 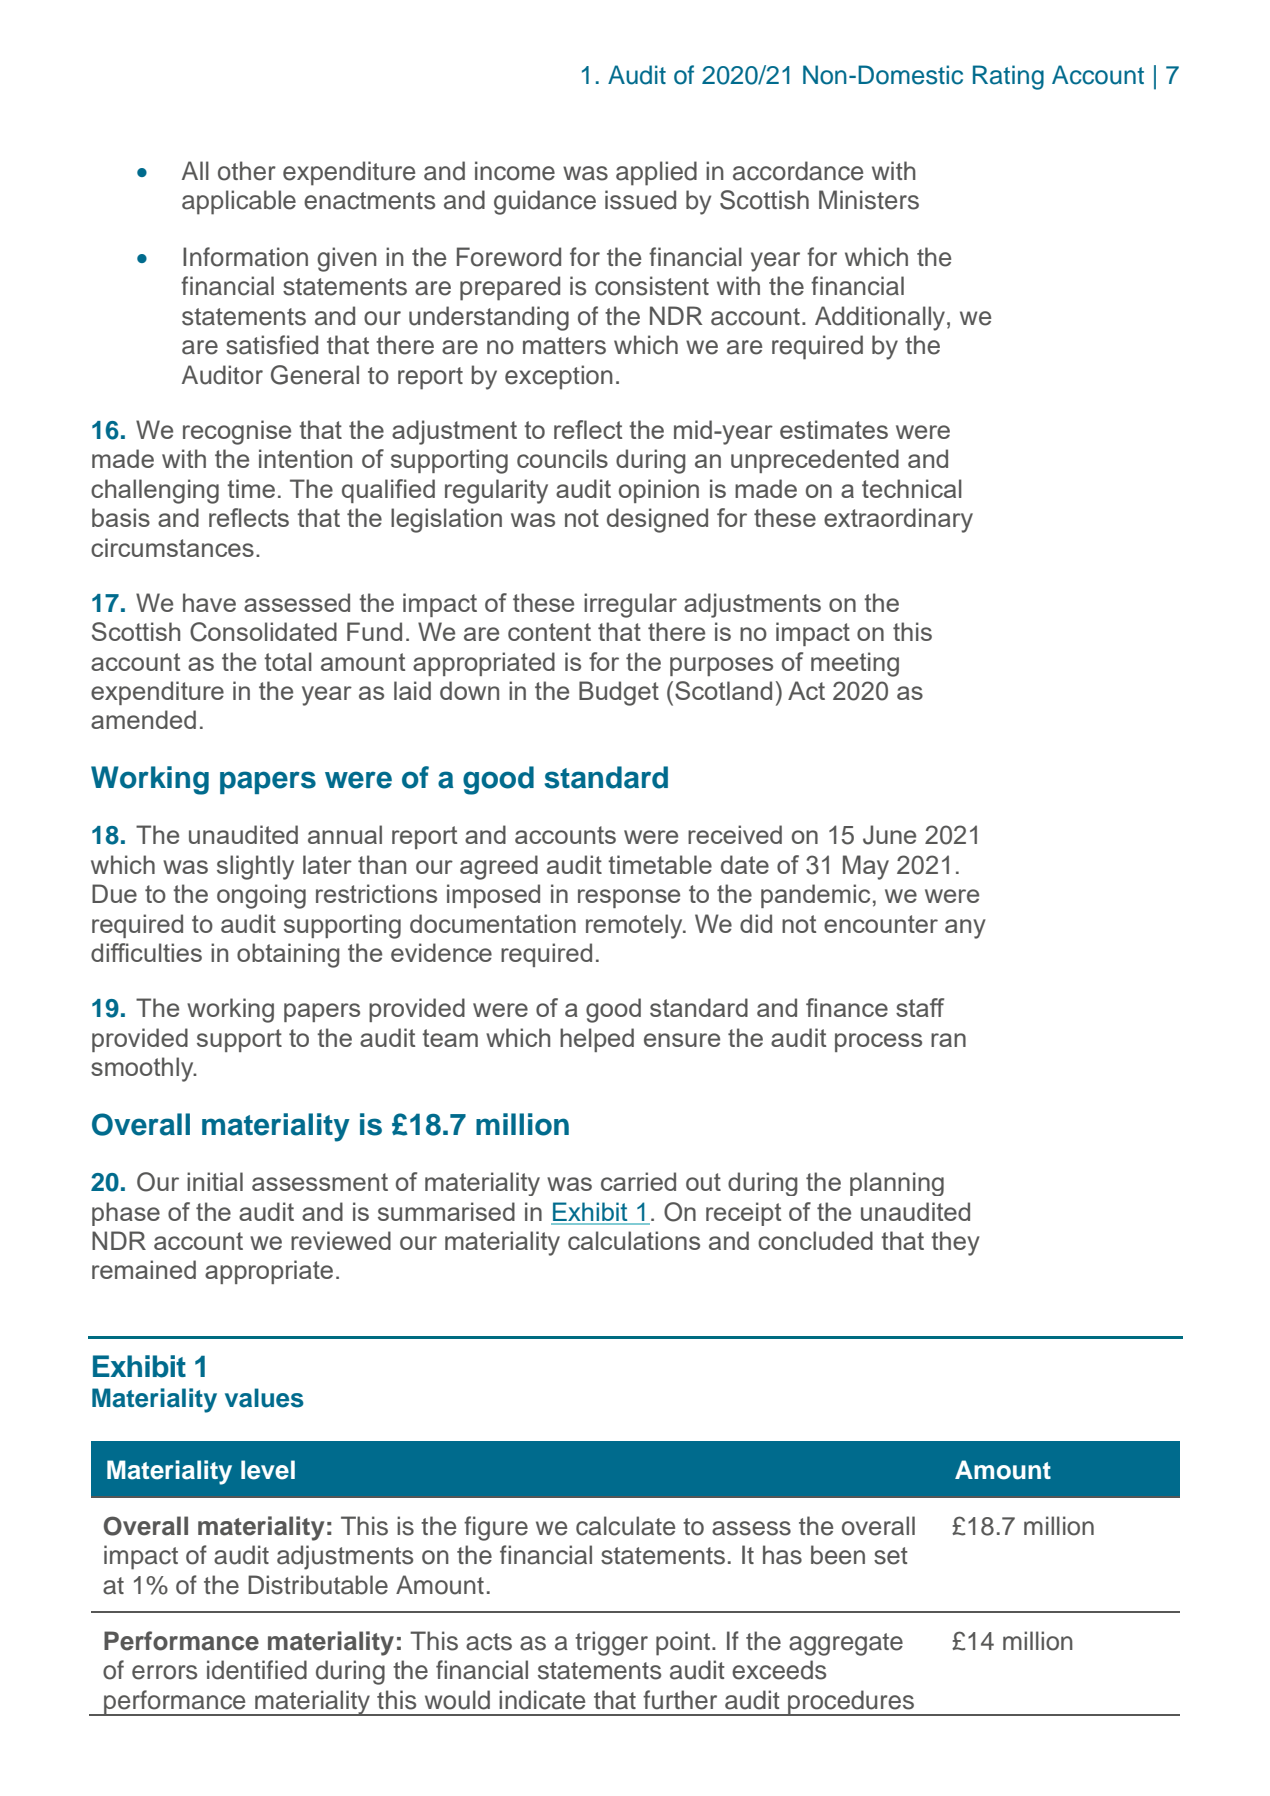 I want to click on income, so click(x=515, y=171).
